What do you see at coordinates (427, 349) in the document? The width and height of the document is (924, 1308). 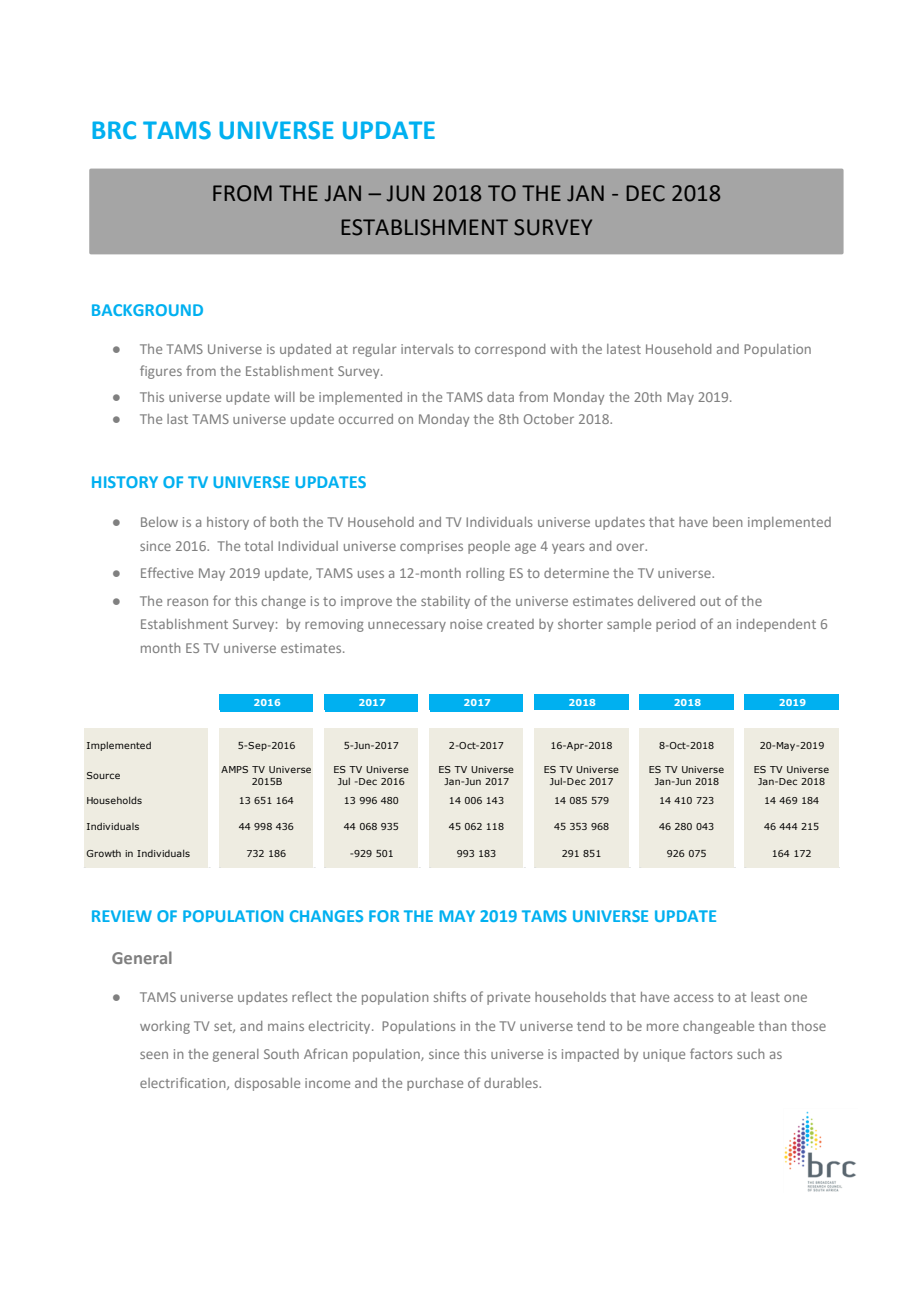 I see `intervals` at bounding box center [427, 349].
